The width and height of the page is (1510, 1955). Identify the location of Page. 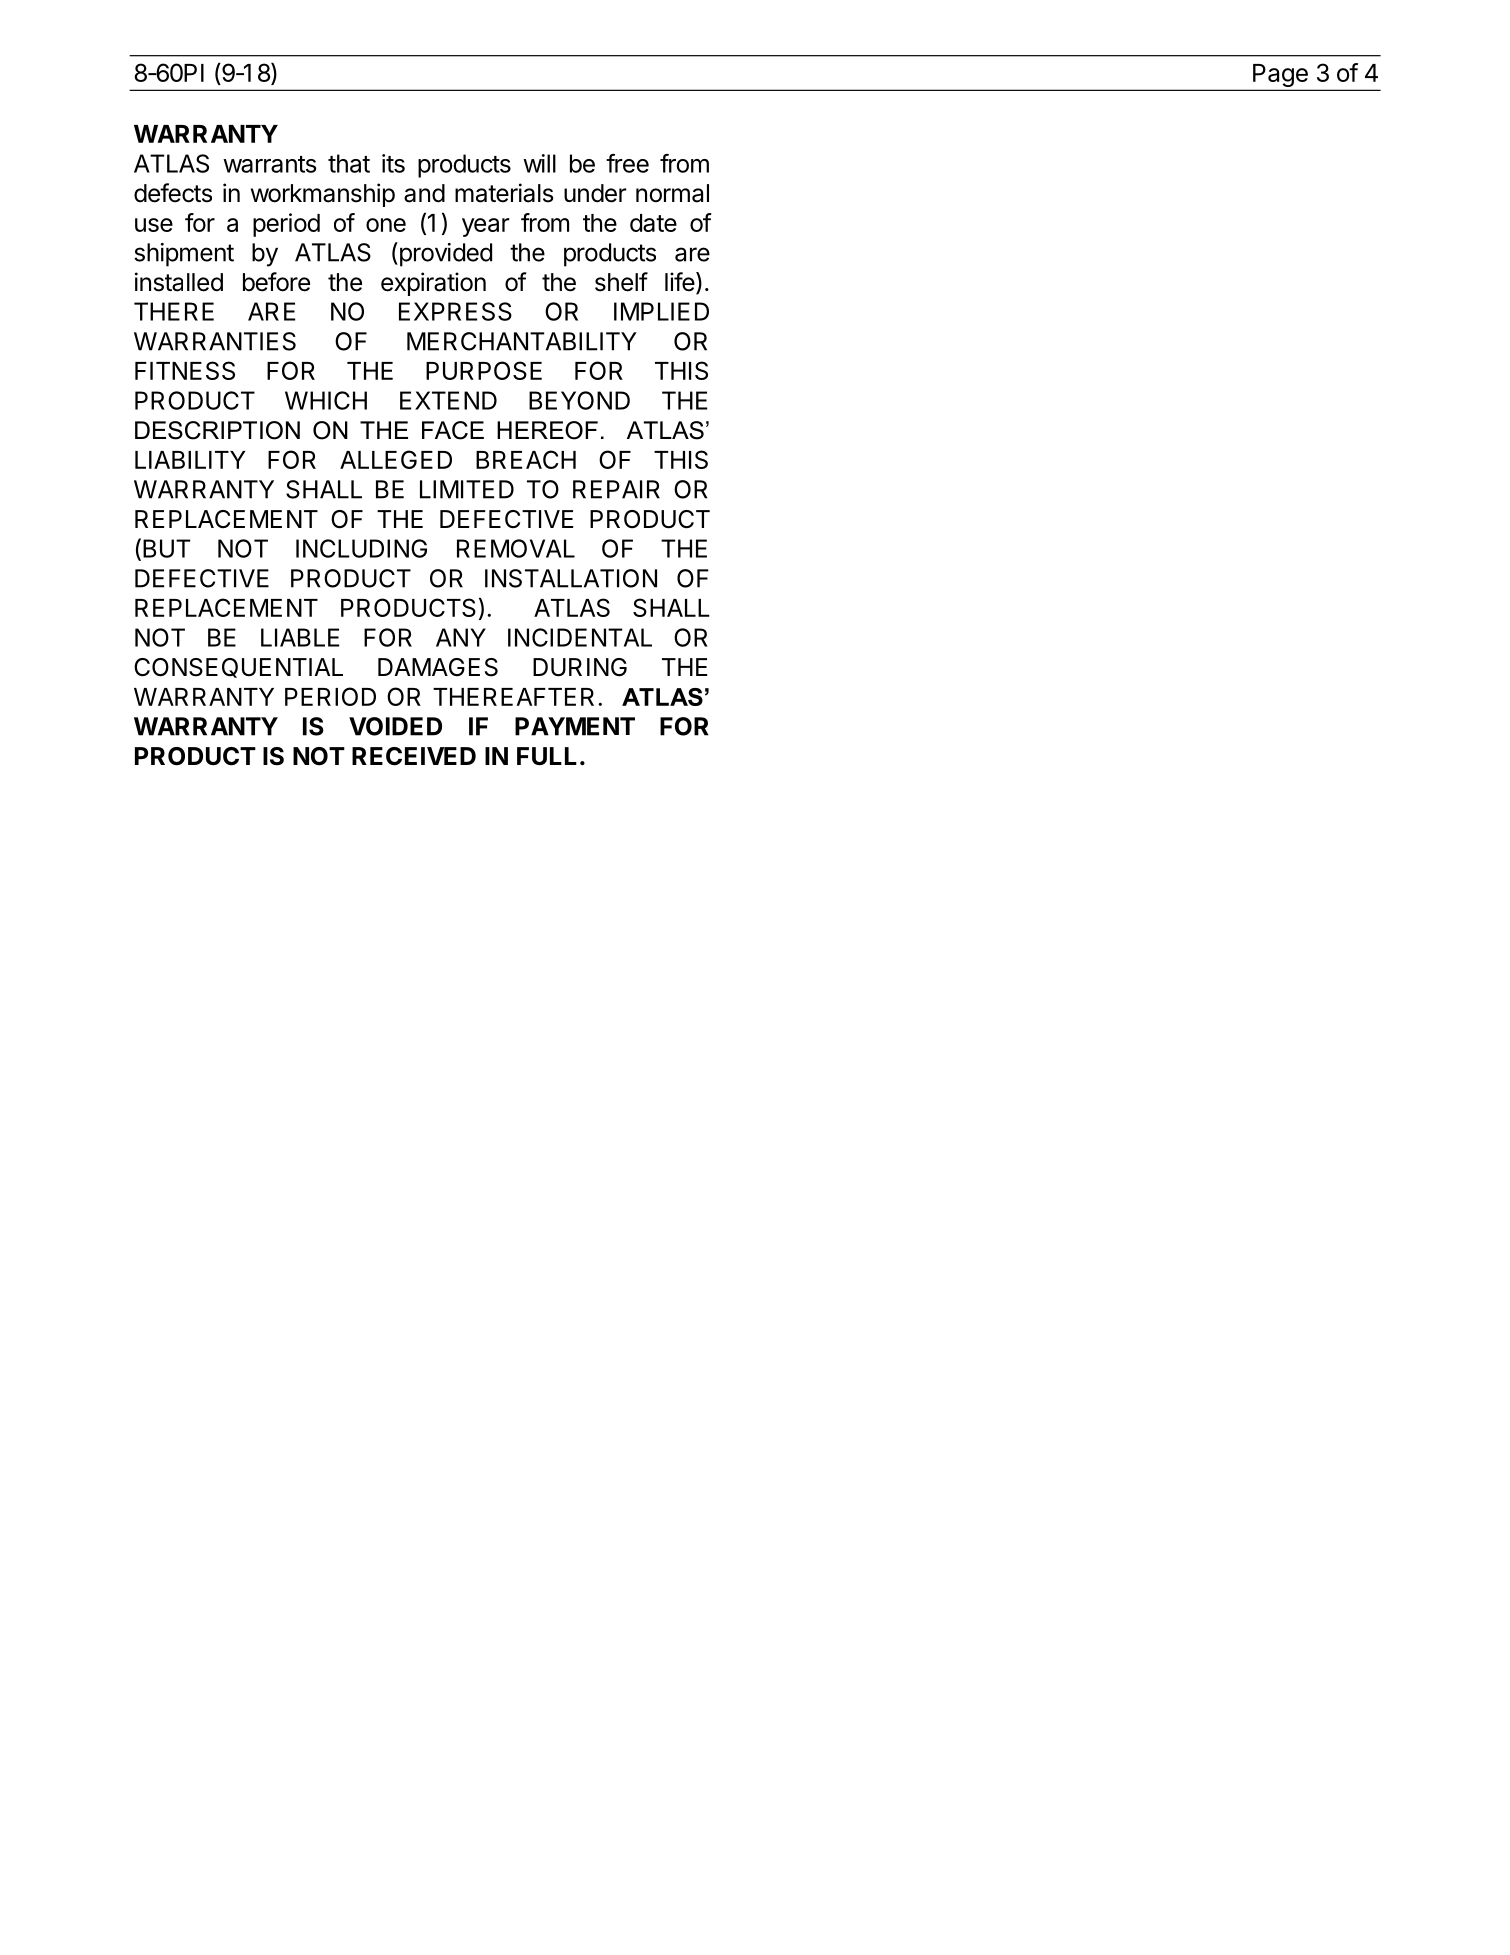
(1280, 77).
